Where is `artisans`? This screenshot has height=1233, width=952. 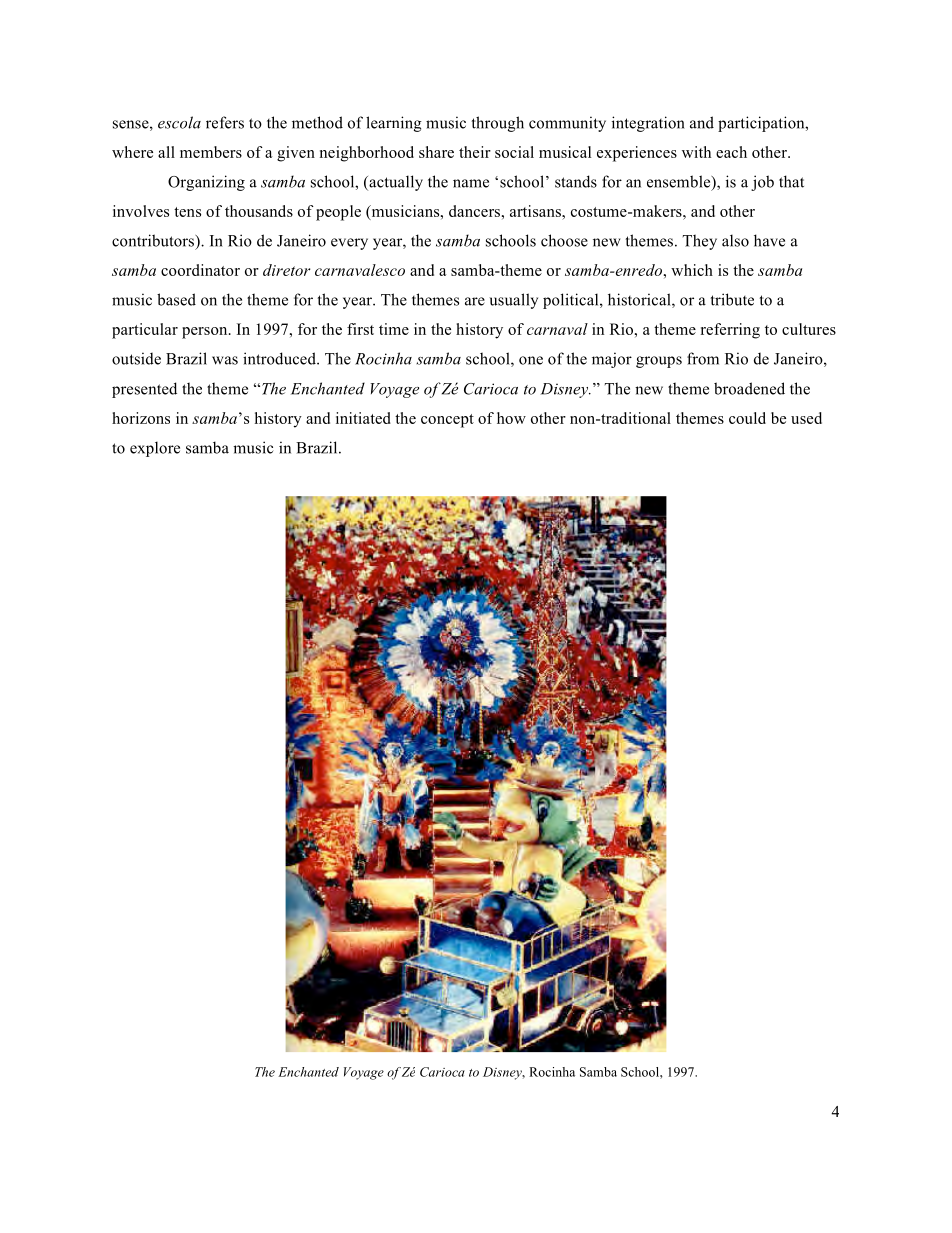
artisans is located at coordinates (536, 211).
